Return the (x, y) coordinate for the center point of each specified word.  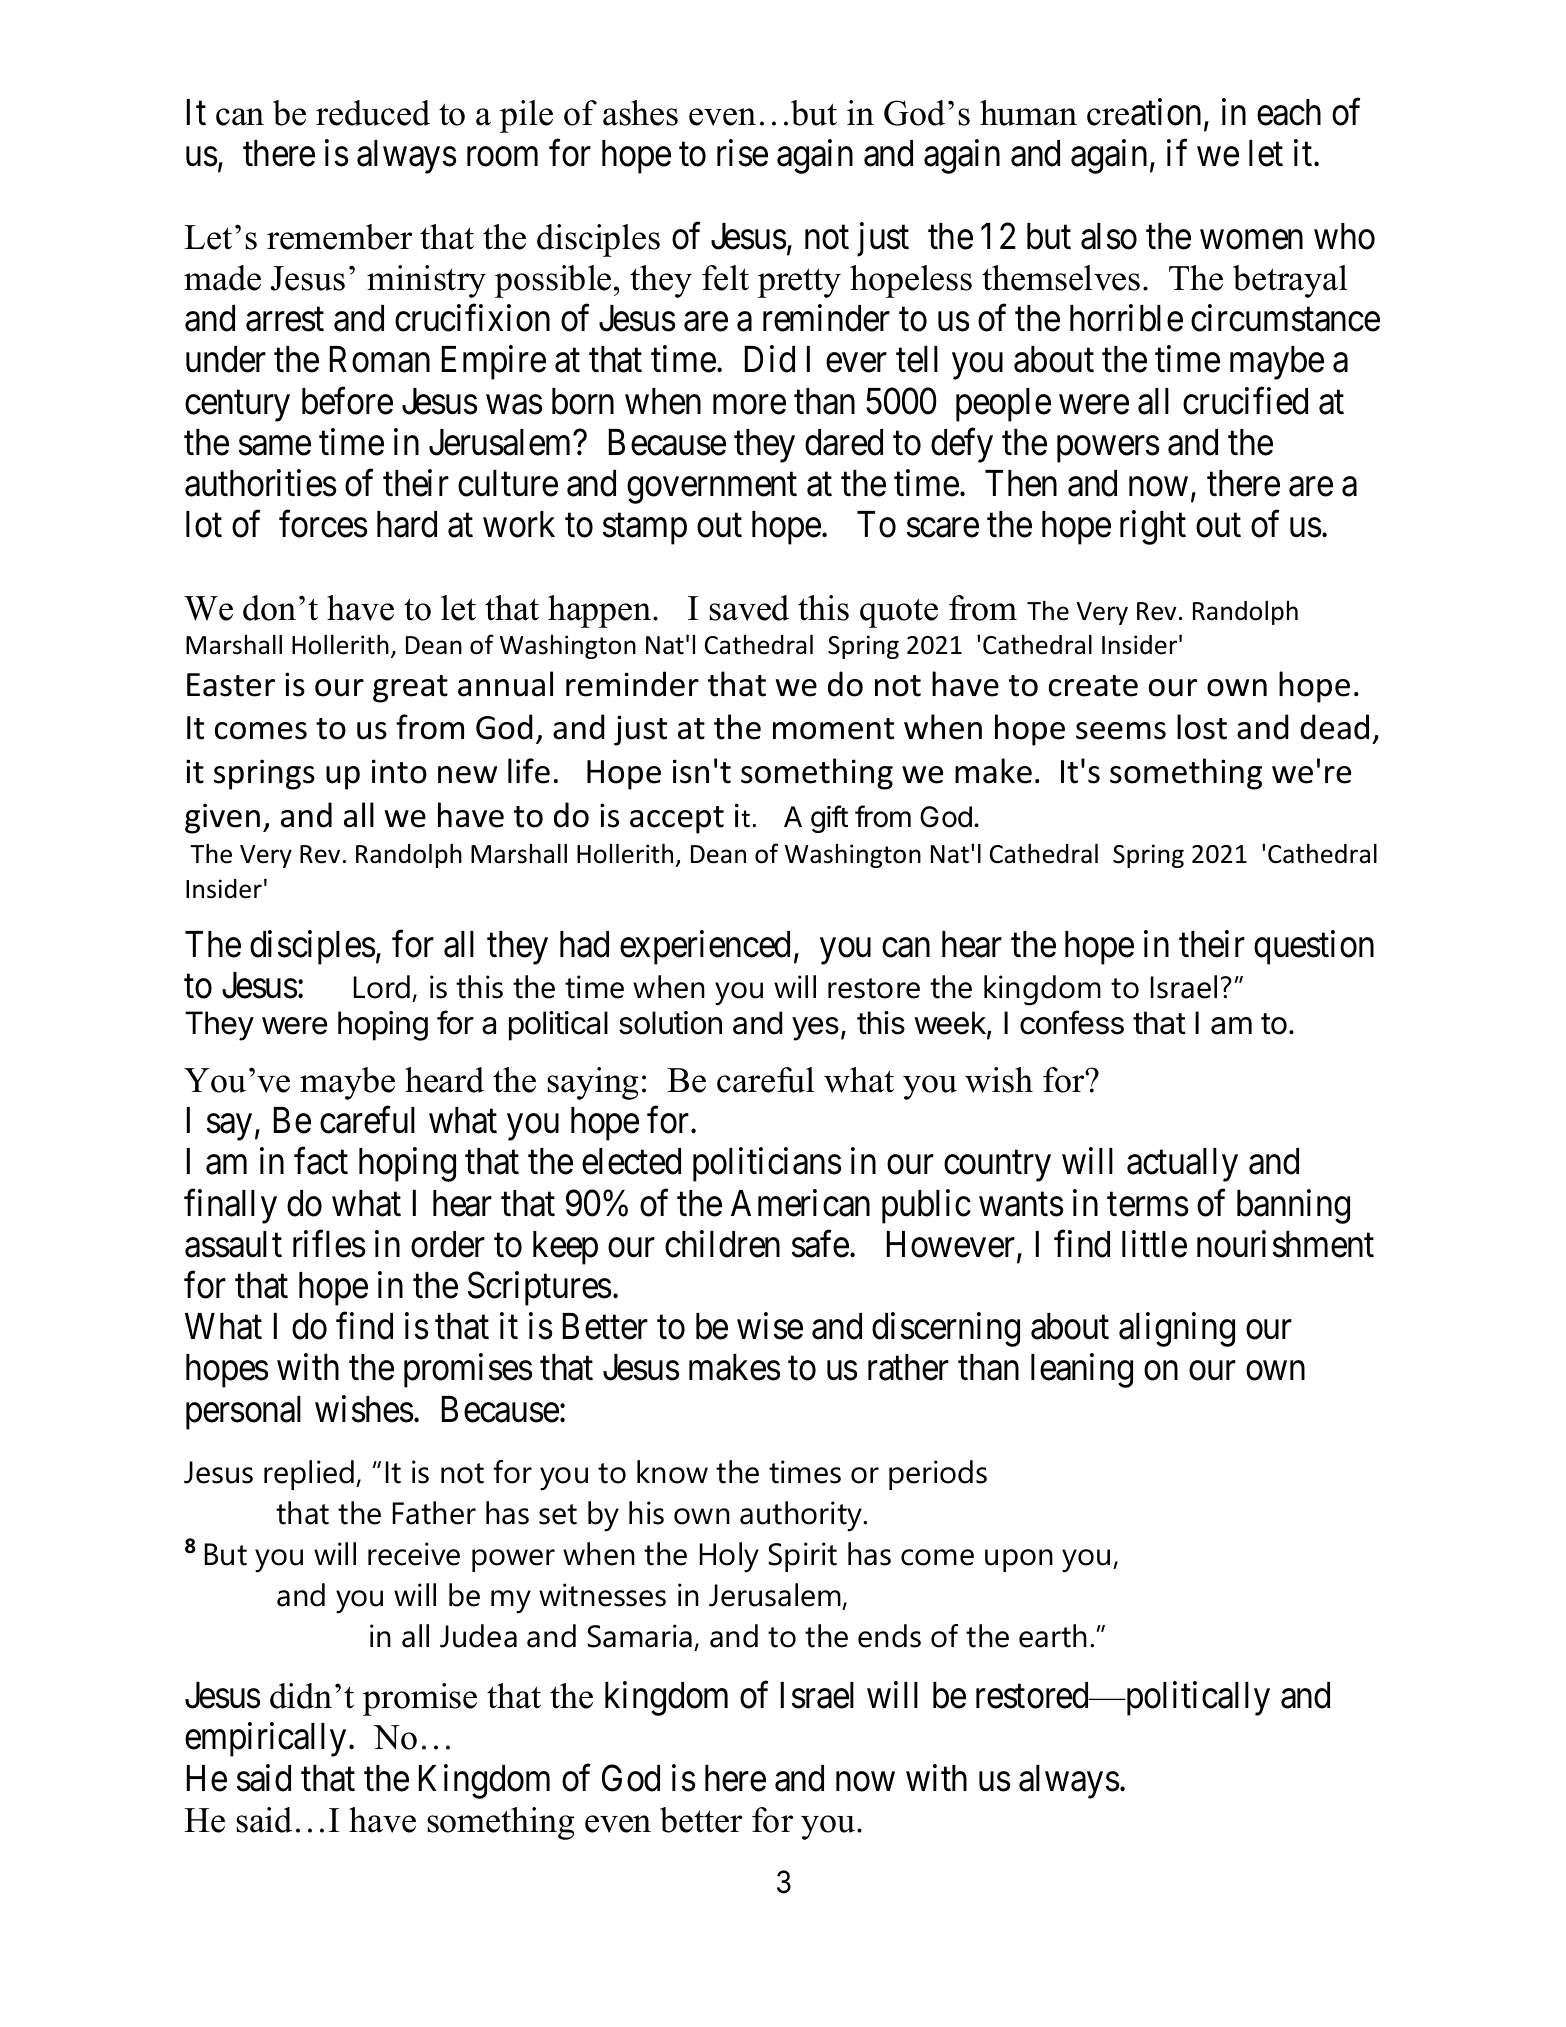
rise (742, 153)
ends (889, 1636)
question (1314, 947)
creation (1144, 112)
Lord (382, 987)
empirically (265, 1740)
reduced (373, 113)
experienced (705, 947)
